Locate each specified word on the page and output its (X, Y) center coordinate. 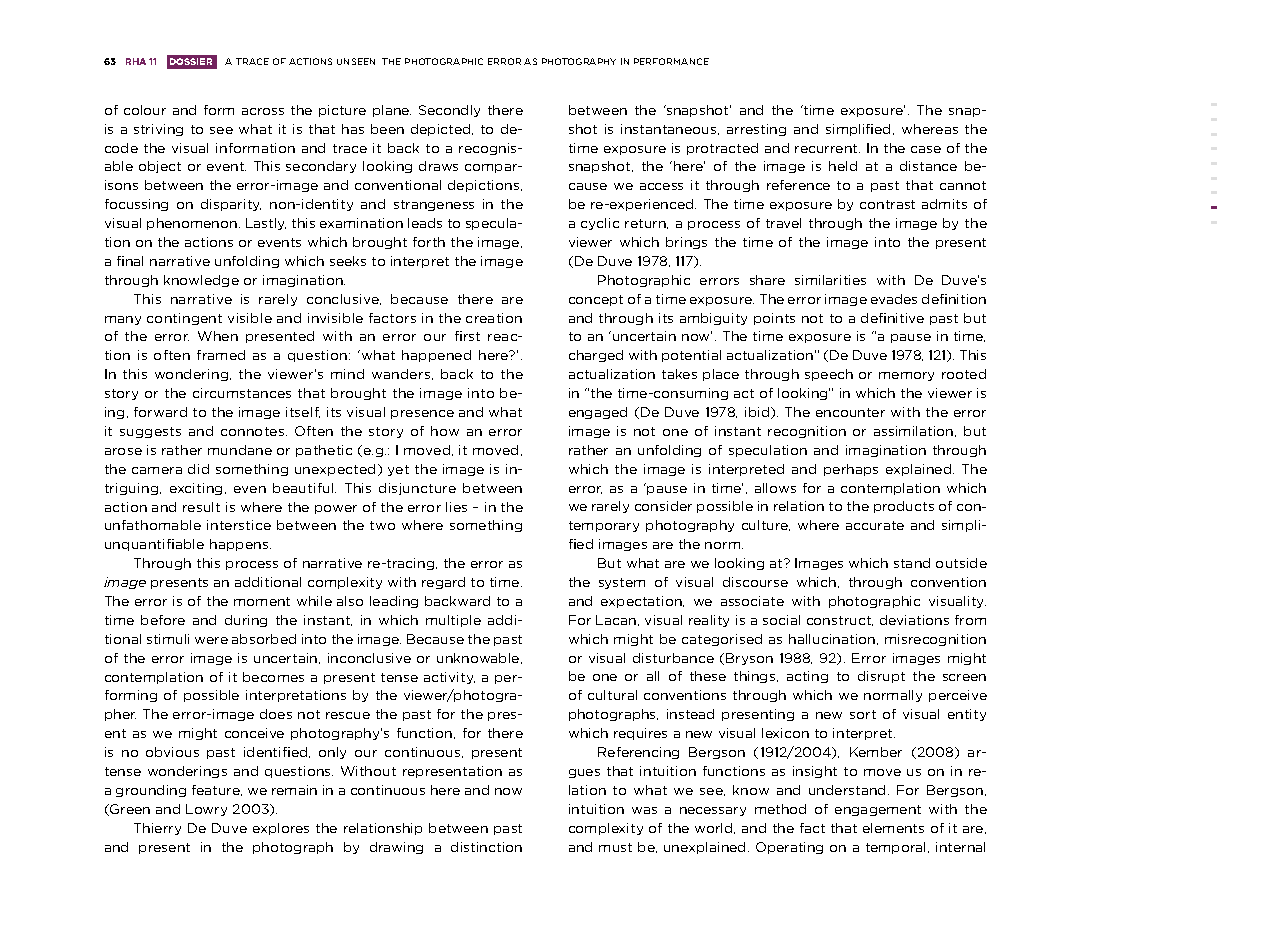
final (130, 261)
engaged (598, 413)
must (615, 847)
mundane (240, 450)
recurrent (827, 148)
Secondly (449, 111)
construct (840, 621)
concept (596, 300)
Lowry (206, 810)
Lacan (617, 620)
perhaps (851, 470)
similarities (830, 280)
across (263, 111)
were (211, 640)
